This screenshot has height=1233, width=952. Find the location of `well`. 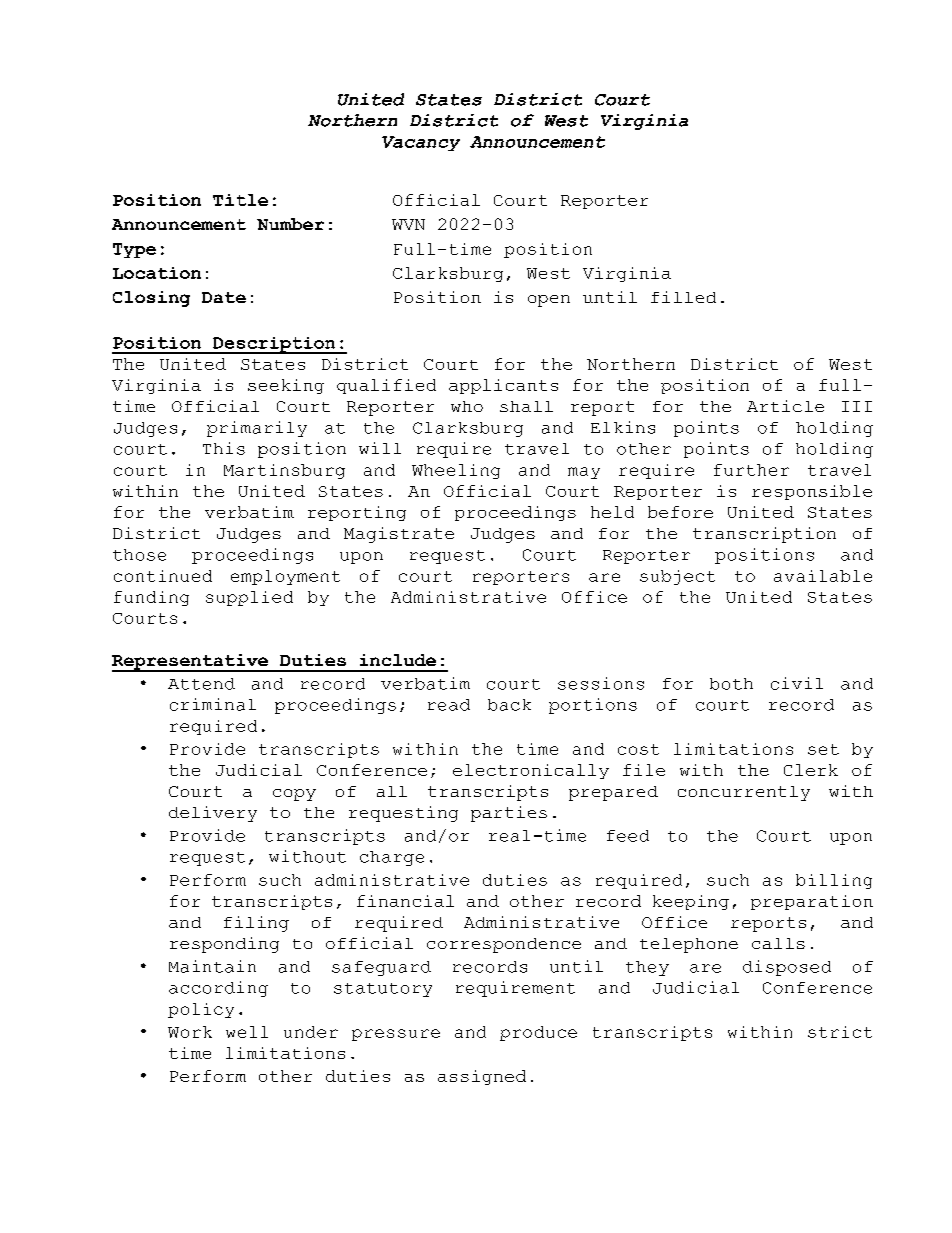

well is located at coordinates (247, 1032).
